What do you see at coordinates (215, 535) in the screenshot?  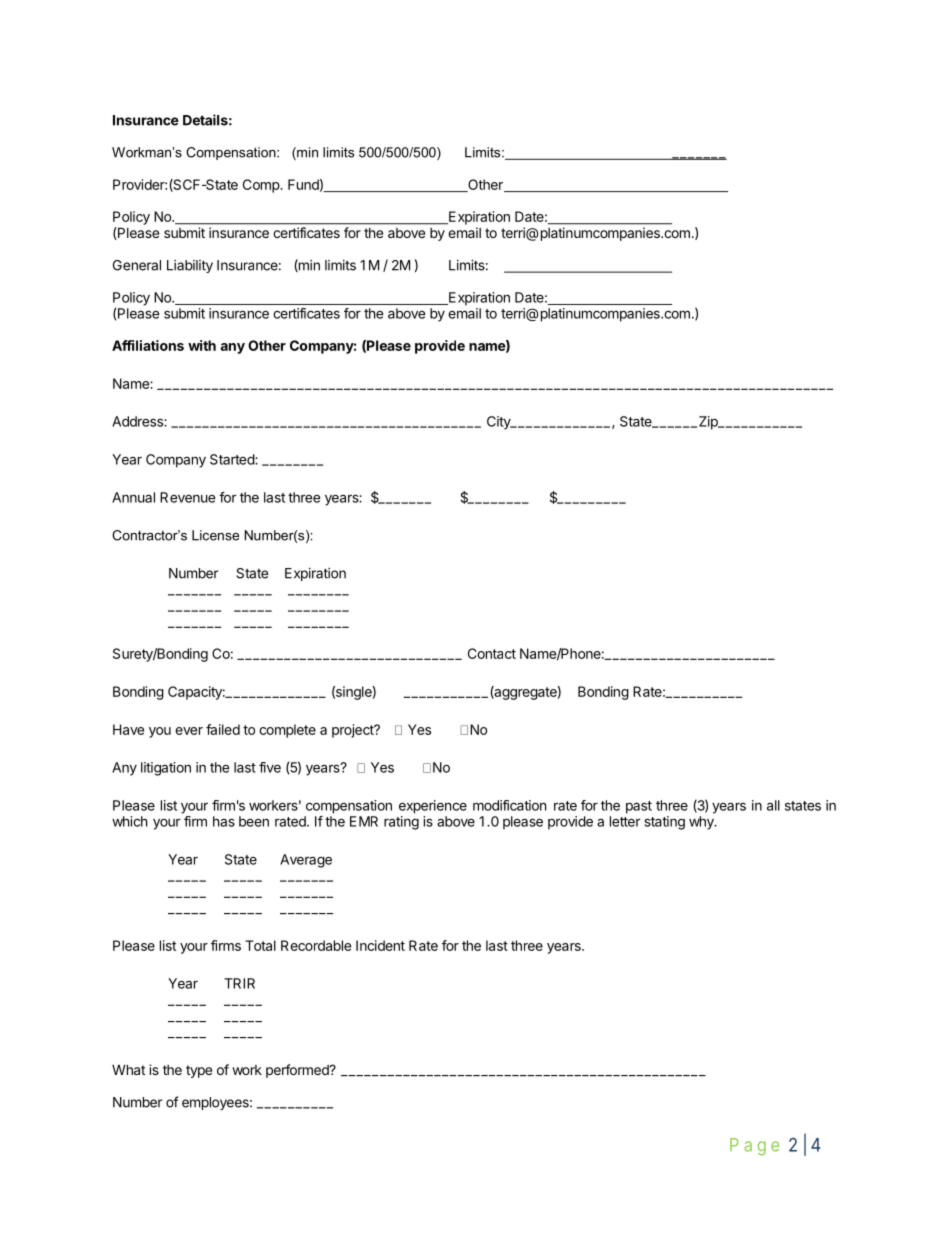 I see `License` at bounding box center [215, 535].
